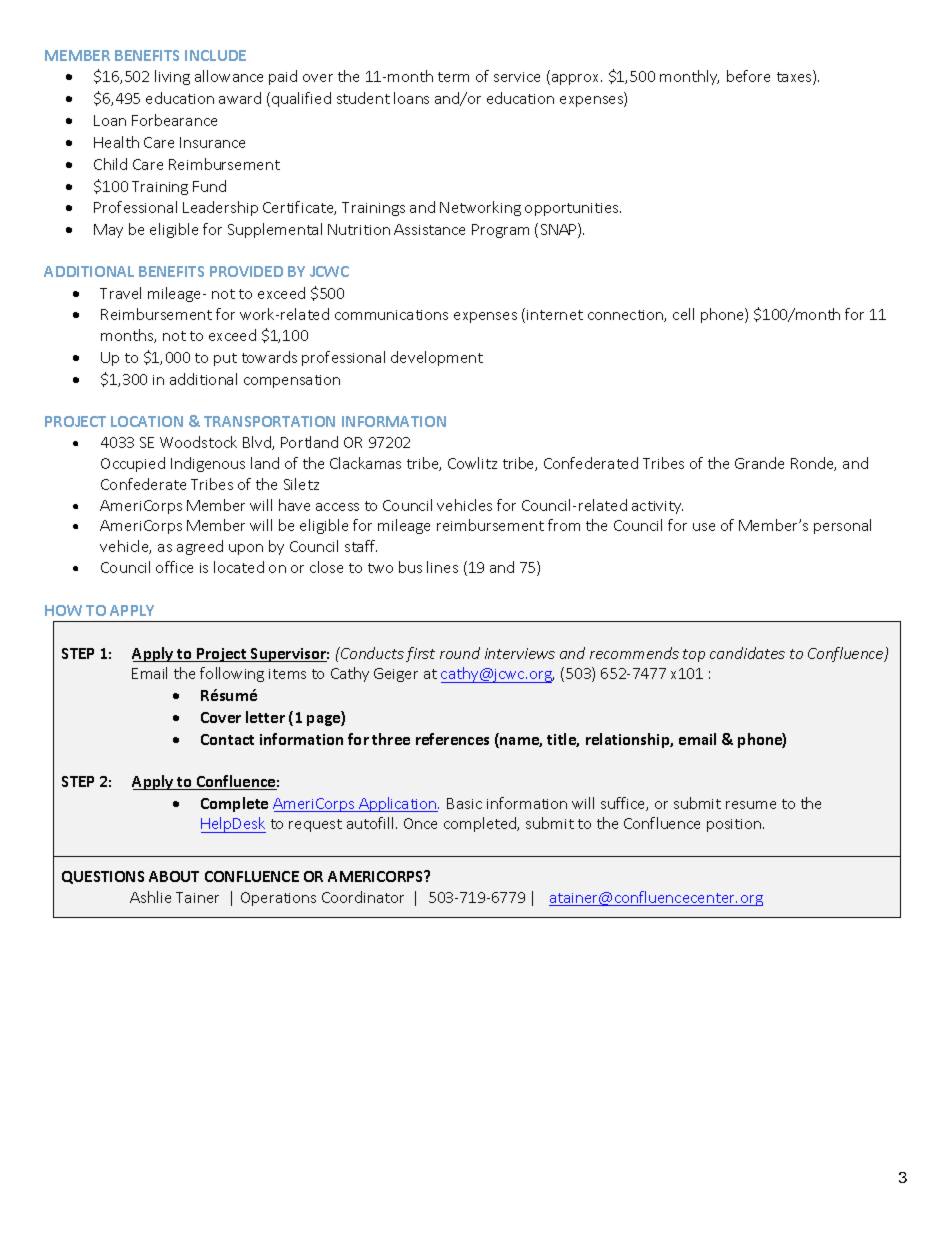  Describe the element at coordinates (337, 507) in the image. I see `access` at that location.
